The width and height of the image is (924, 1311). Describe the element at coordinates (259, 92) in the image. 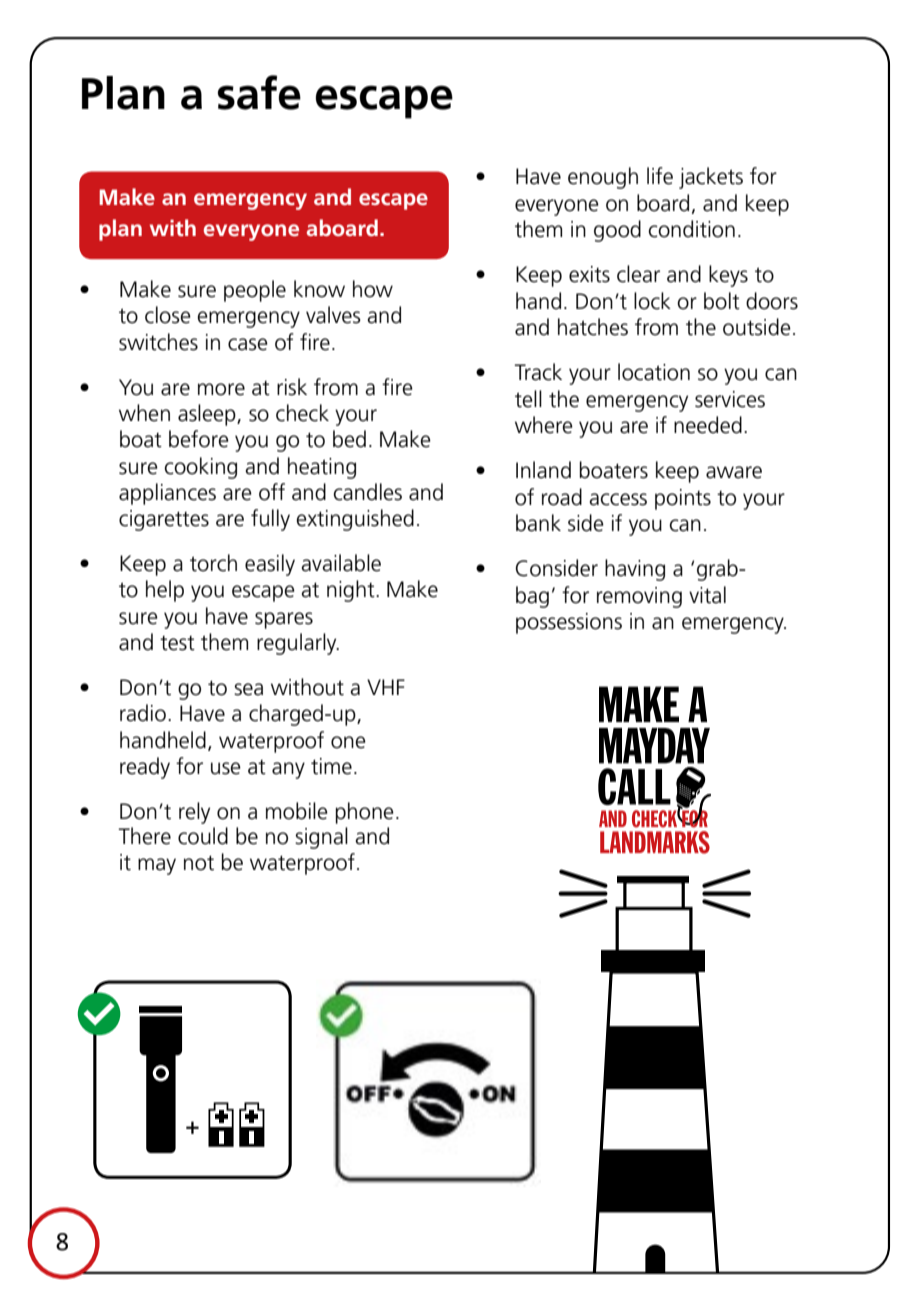

I see `safe` at that location.
